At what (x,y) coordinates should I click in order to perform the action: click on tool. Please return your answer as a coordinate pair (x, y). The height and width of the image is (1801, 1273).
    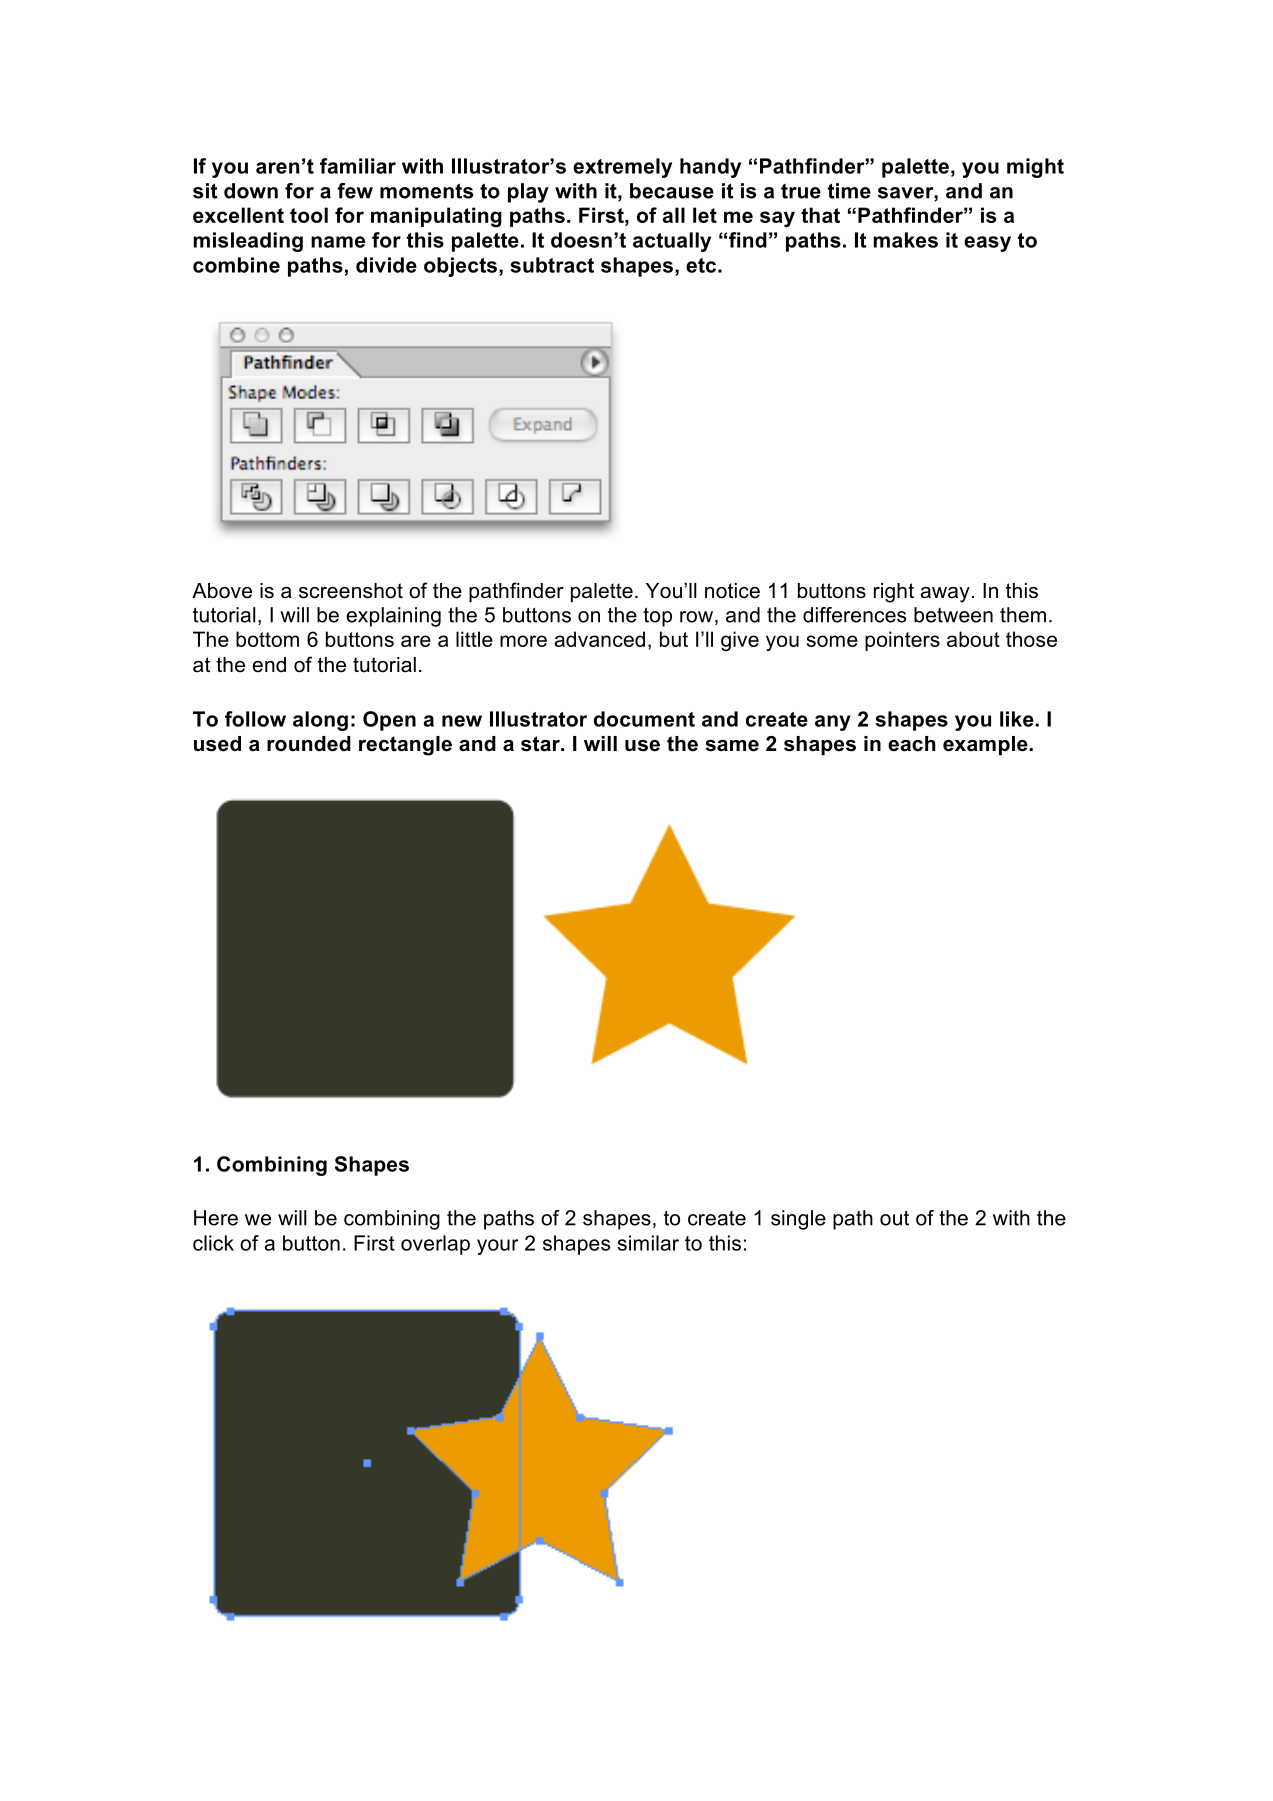
    Looking at the image, I should click on (309, 215).
